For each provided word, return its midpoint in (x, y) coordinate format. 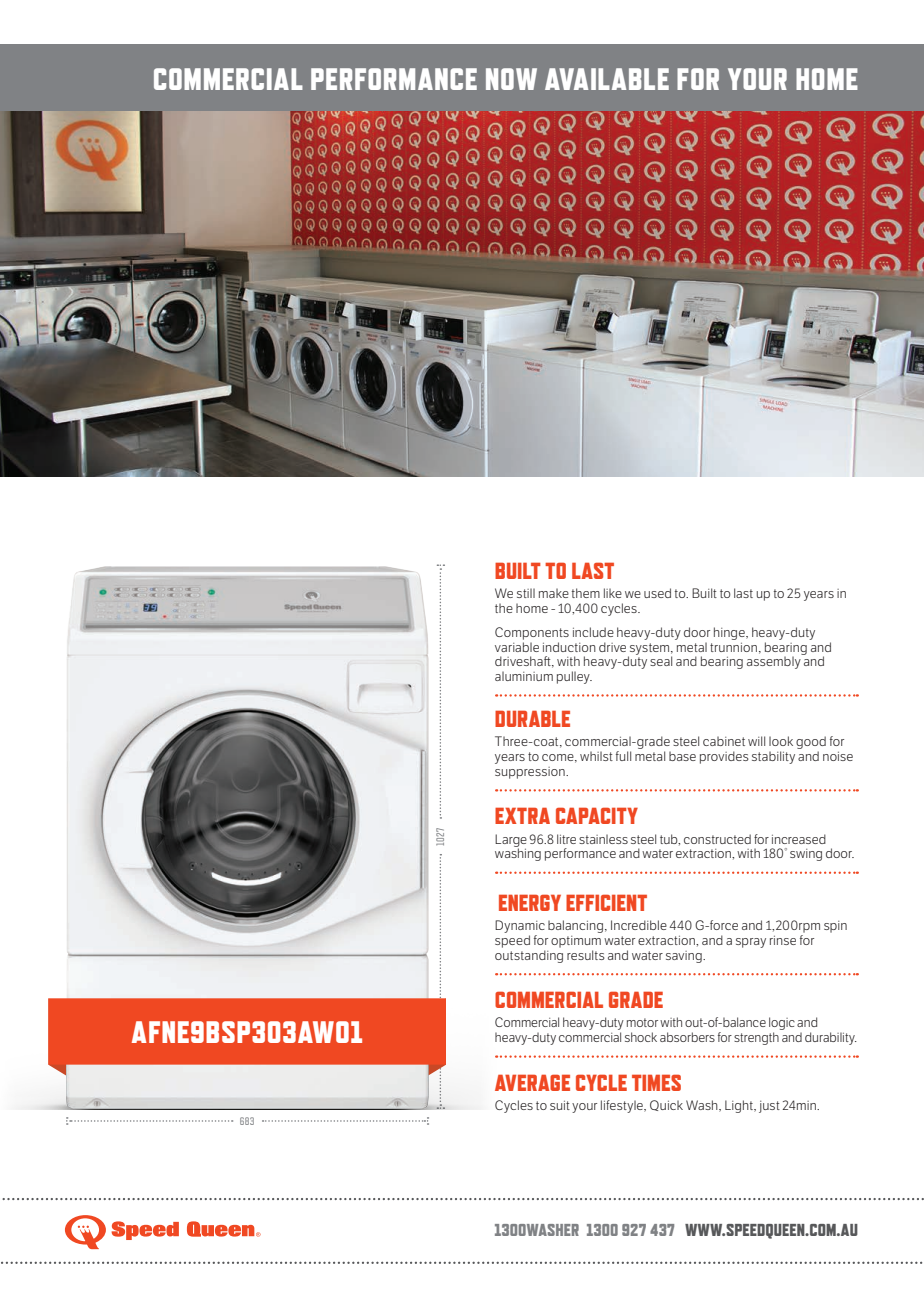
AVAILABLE (607, 79)
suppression (531, 773)
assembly (775, 661)
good (811, 744)
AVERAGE (532, 1082)
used (657, 593)
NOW (511, 79)
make (554, 593)
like (613, 593)
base (682, 756)
